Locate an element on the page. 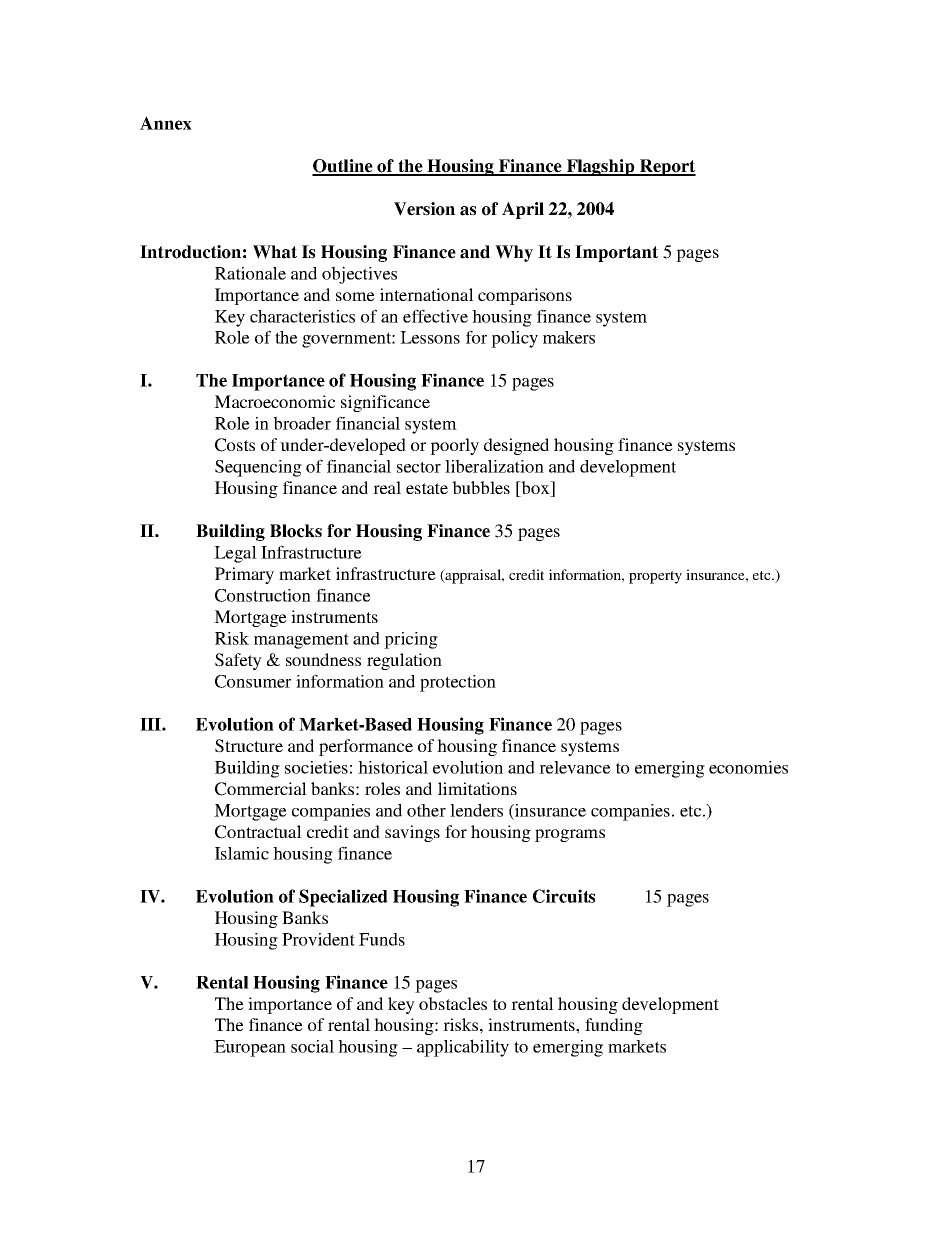 The width and height of the document is (952, 1233). Version is located at coordinates (424, 209).
